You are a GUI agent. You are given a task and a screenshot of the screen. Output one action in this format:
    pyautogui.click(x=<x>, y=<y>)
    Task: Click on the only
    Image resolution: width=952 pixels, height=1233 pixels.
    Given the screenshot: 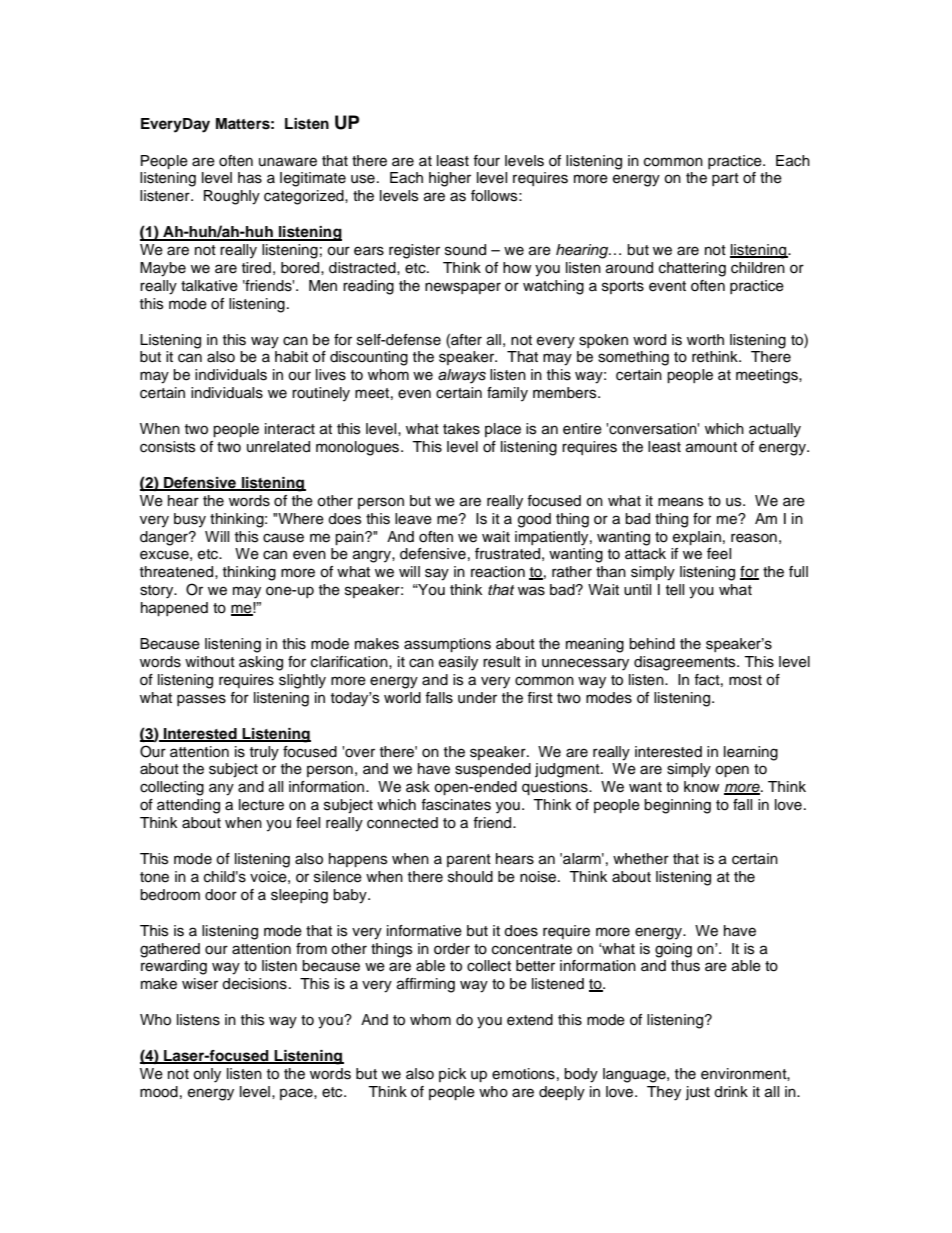 What is the action you would take?
    pyautogui.click(x=207, y=1075)
